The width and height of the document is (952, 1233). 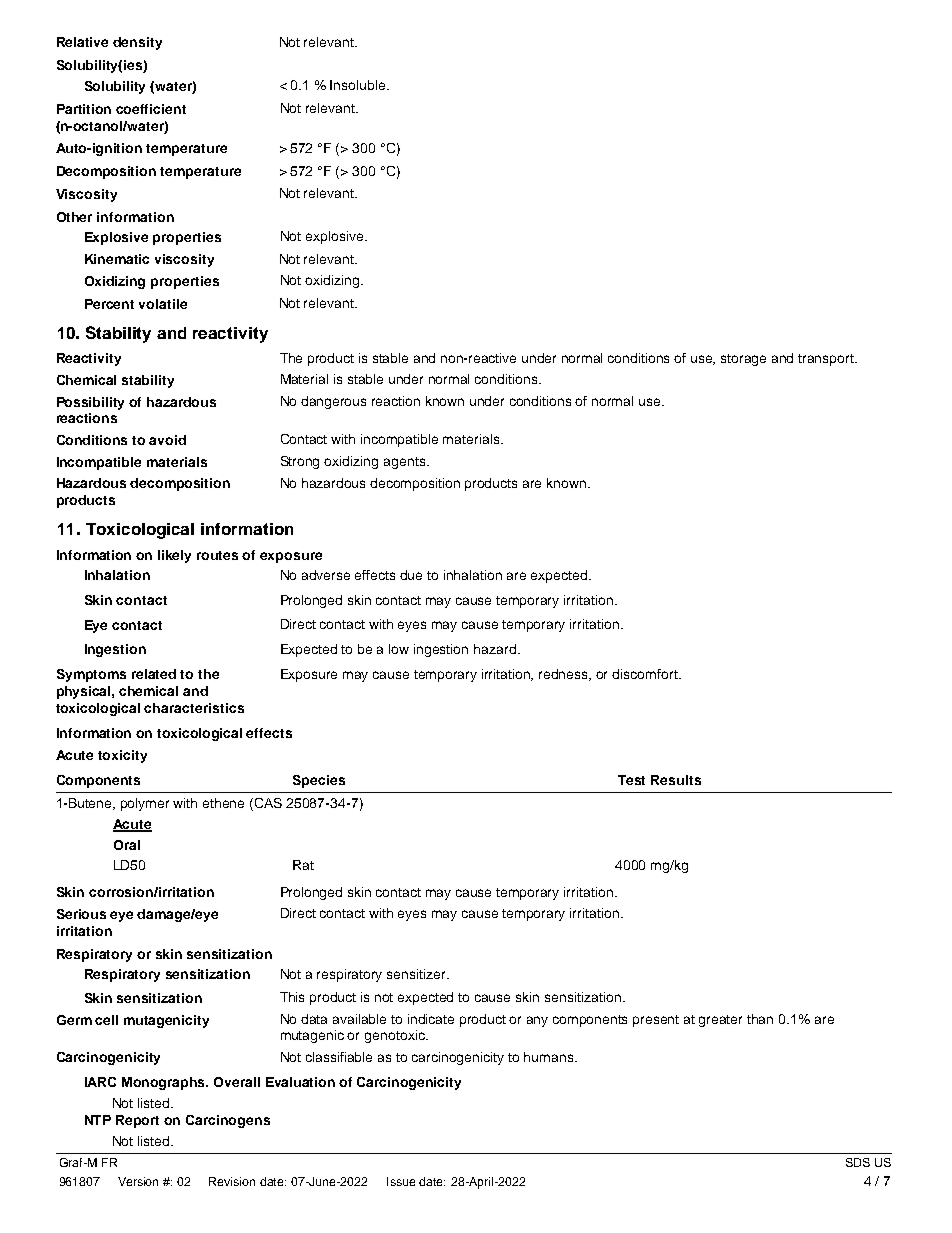 What do you see at coordinates (151, 109) in the document?
I see `coefficient` at bounding box center [151, 109].
